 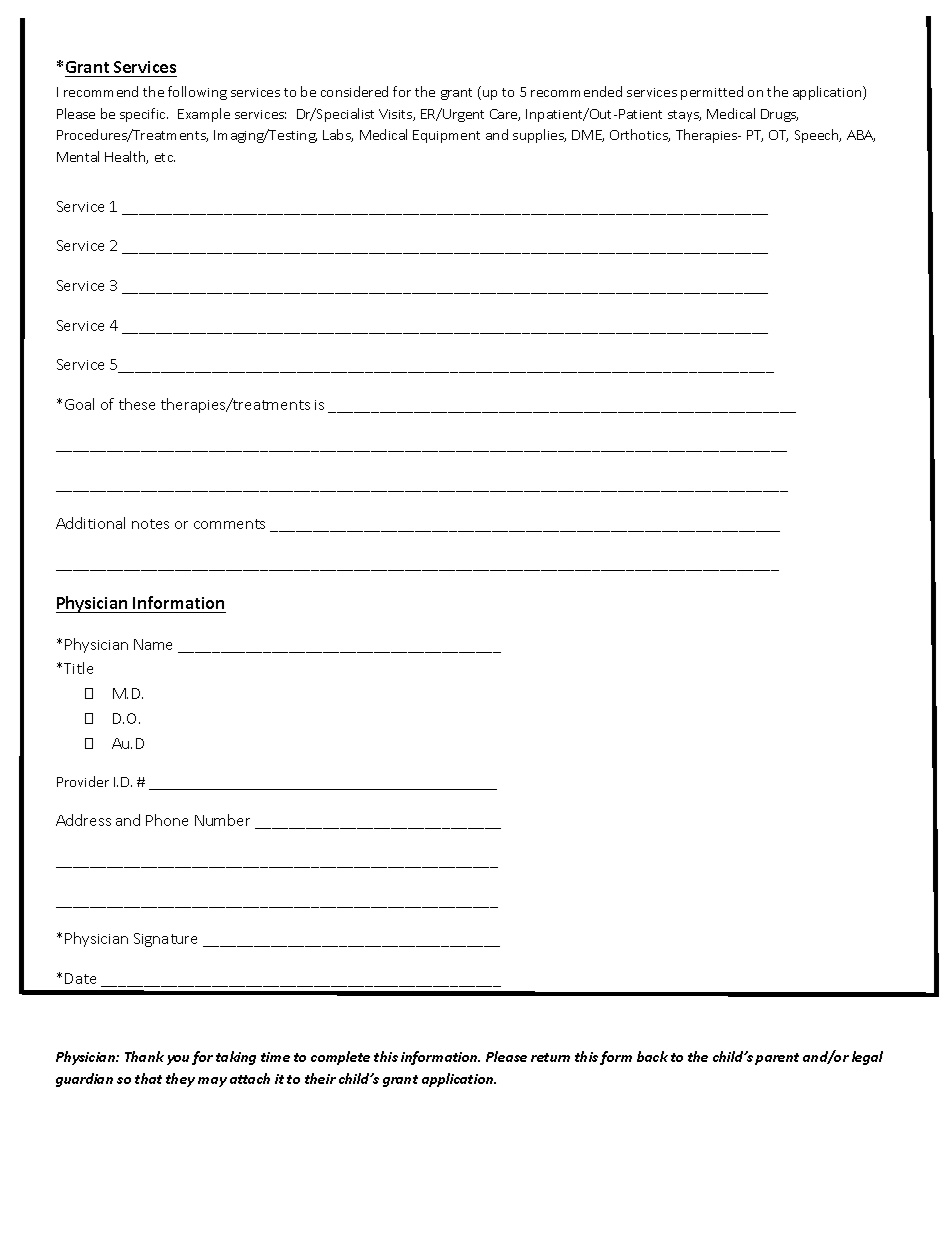 What do you see at coordinates (779, 115) in the page?
I see `Drugs` at bounding box center [779, 115].
